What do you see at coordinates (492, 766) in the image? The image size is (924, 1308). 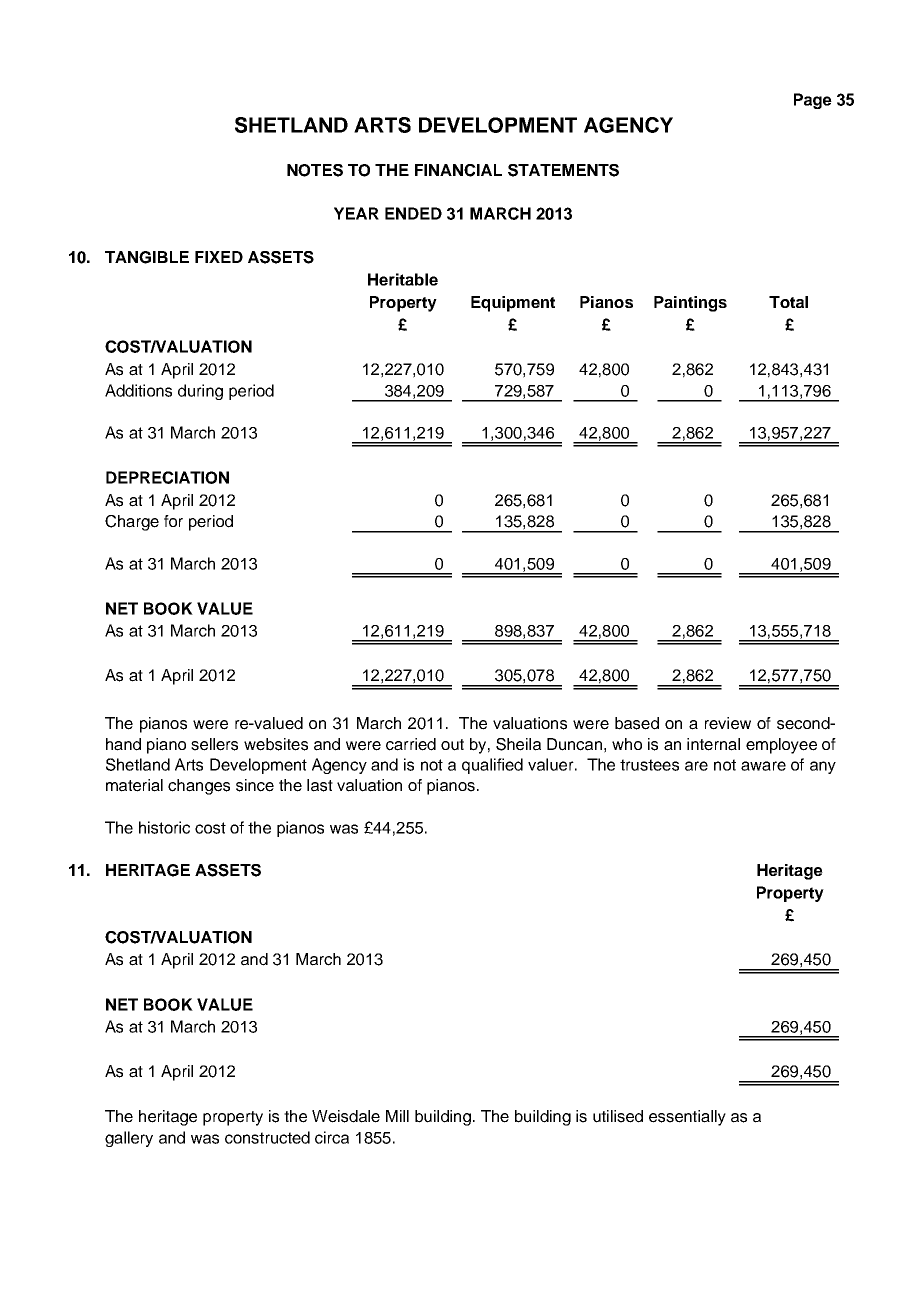 I see `qualified` at bounding box center [492, 766].
